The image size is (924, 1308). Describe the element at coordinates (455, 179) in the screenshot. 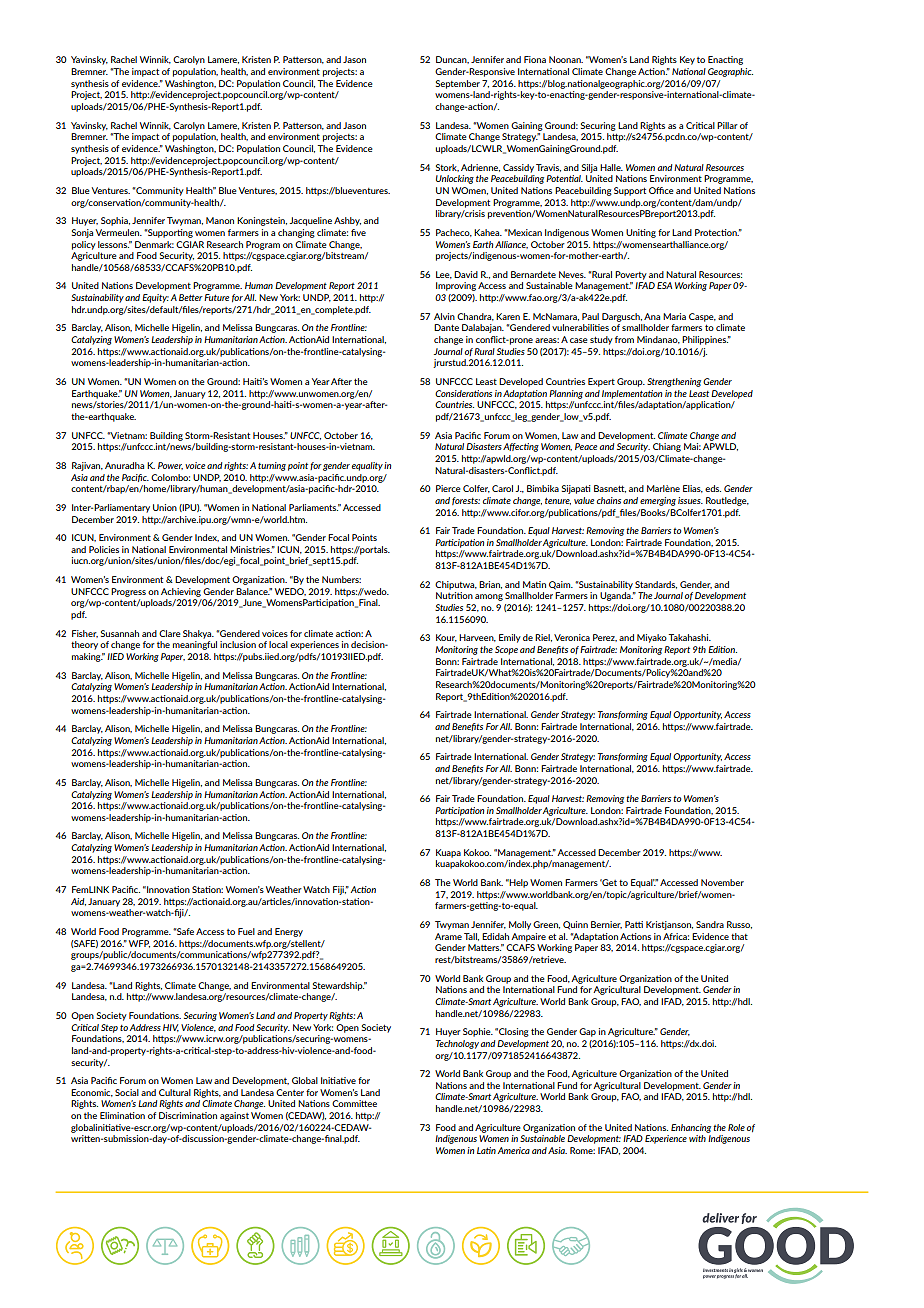

I see `Unlocking` at that location.
